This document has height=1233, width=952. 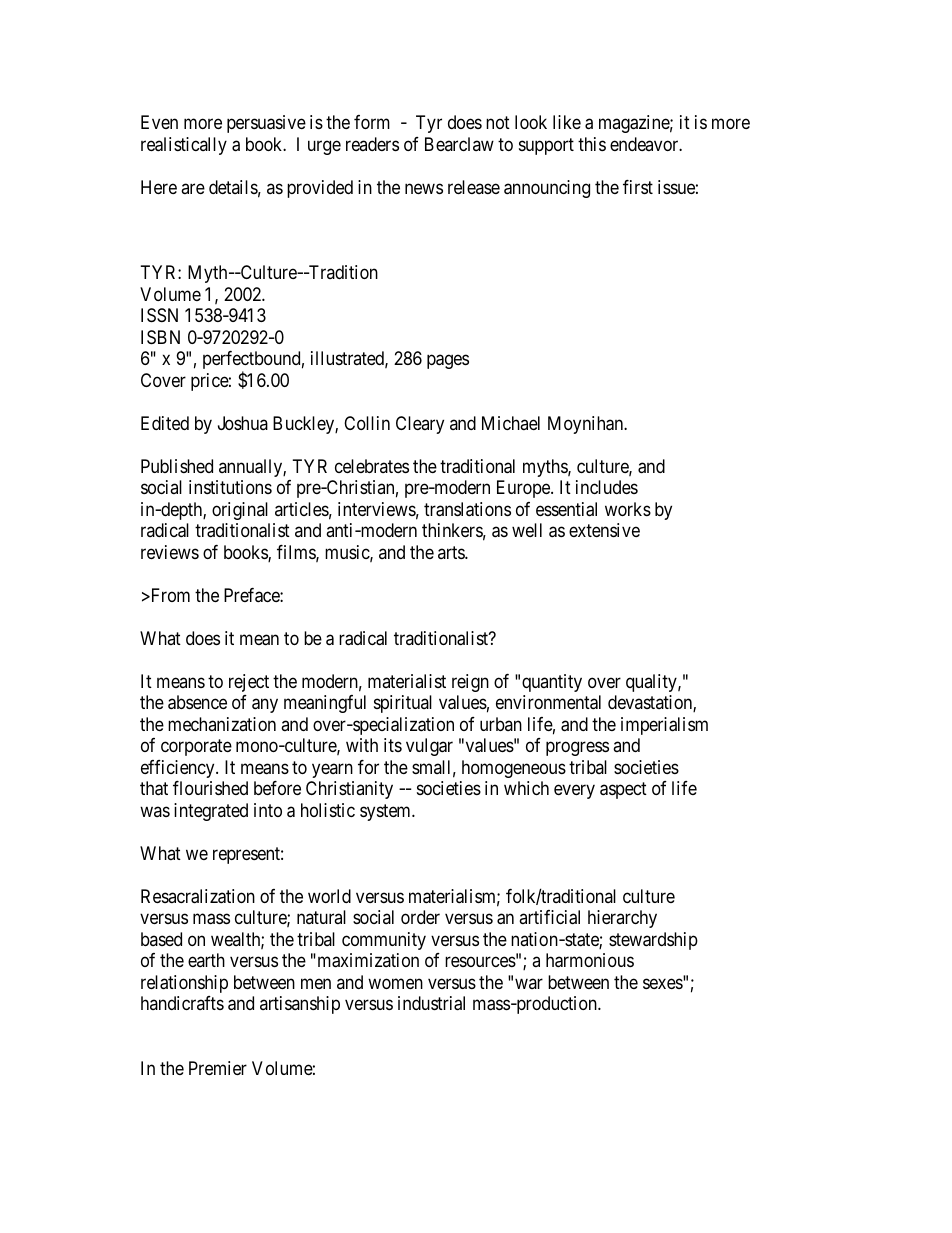 I want to click on realistically, so click(x=184, y=146).
